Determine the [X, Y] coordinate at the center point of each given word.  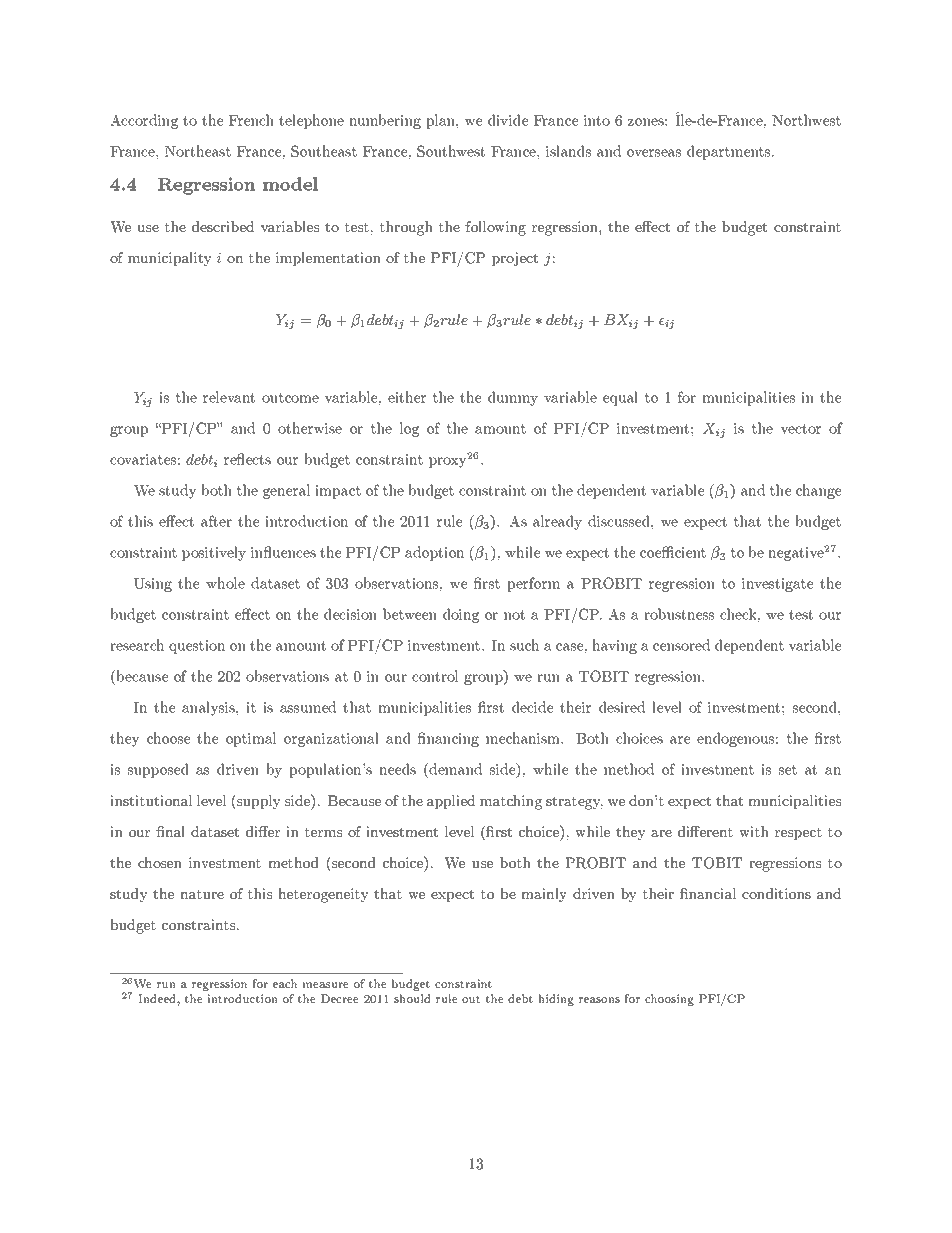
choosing [669, 1000]
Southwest [451, 151]
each [285, 983]
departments [730, 152]
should [412, 998]
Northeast [198, 151]
